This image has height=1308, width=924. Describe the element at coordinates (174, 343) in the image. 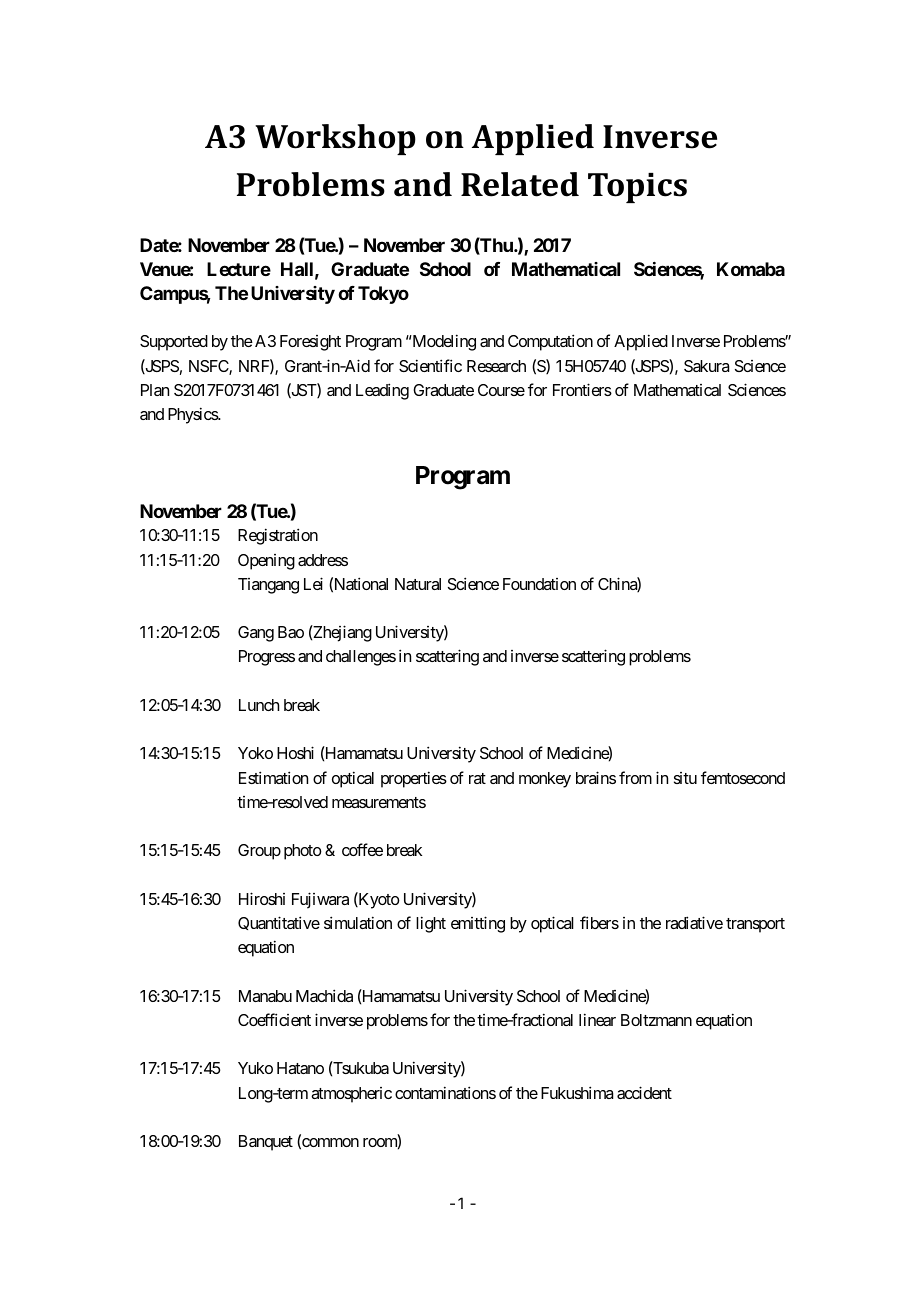

I see `Supported` at that location.
